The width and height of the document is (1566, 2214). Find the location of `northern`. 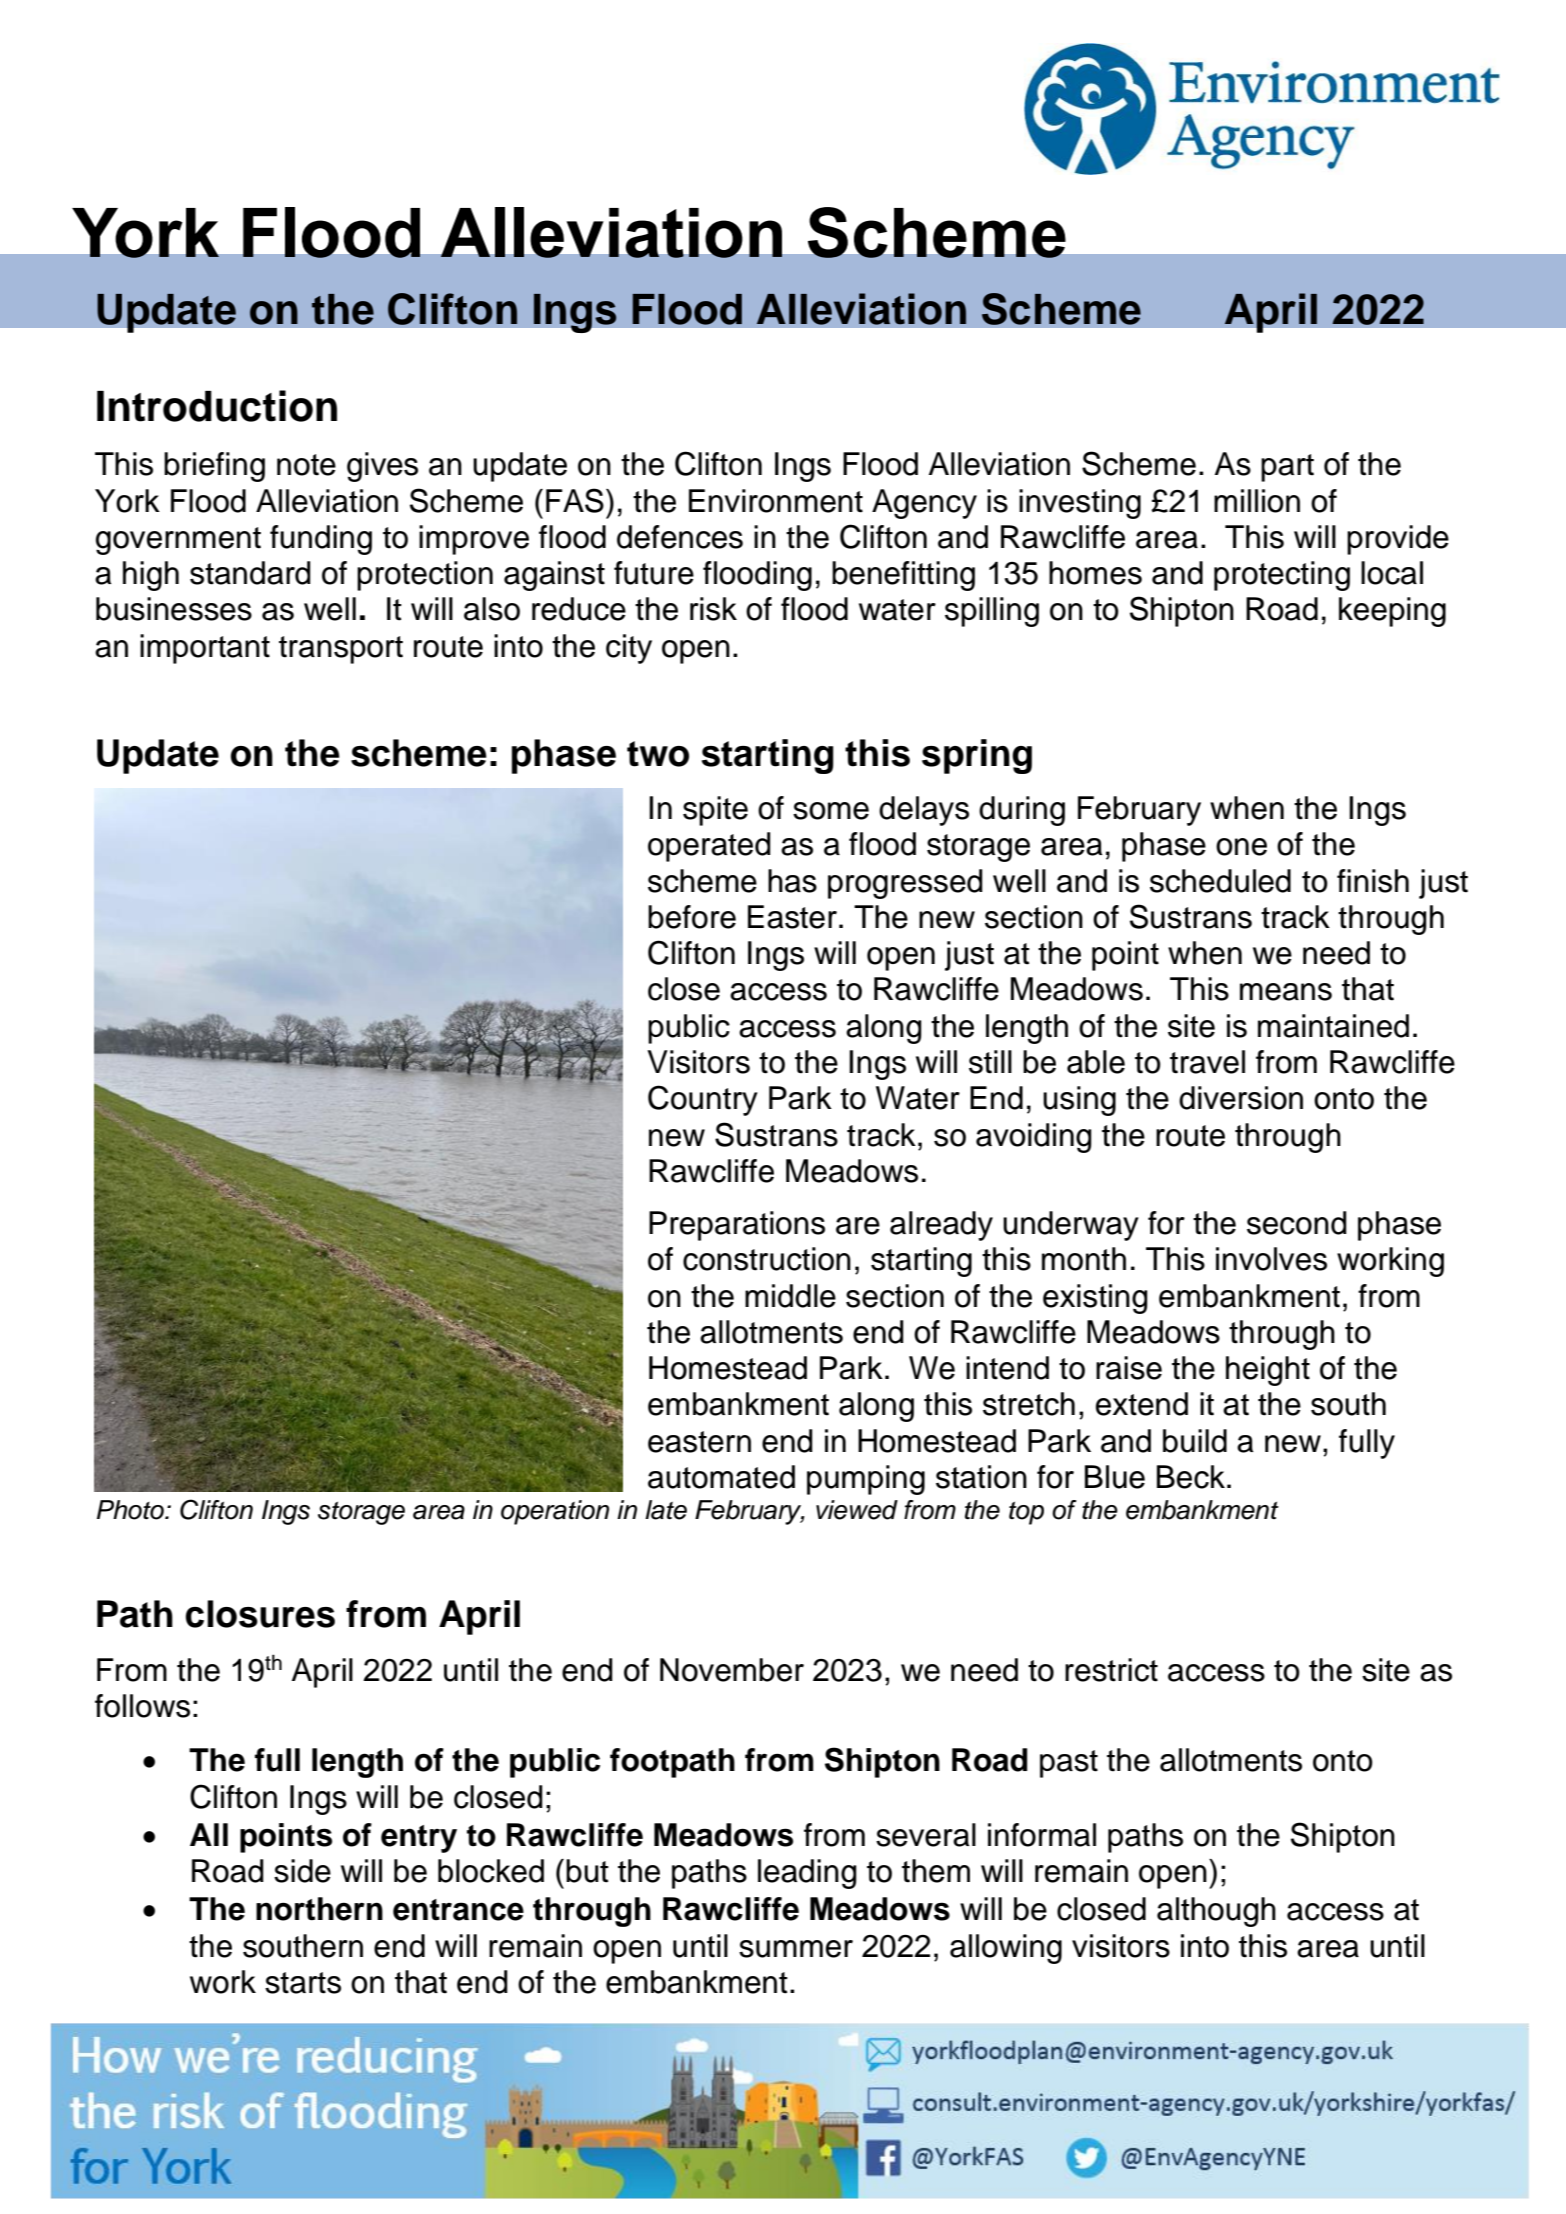

northern is located at coordinates (319, 1909).
